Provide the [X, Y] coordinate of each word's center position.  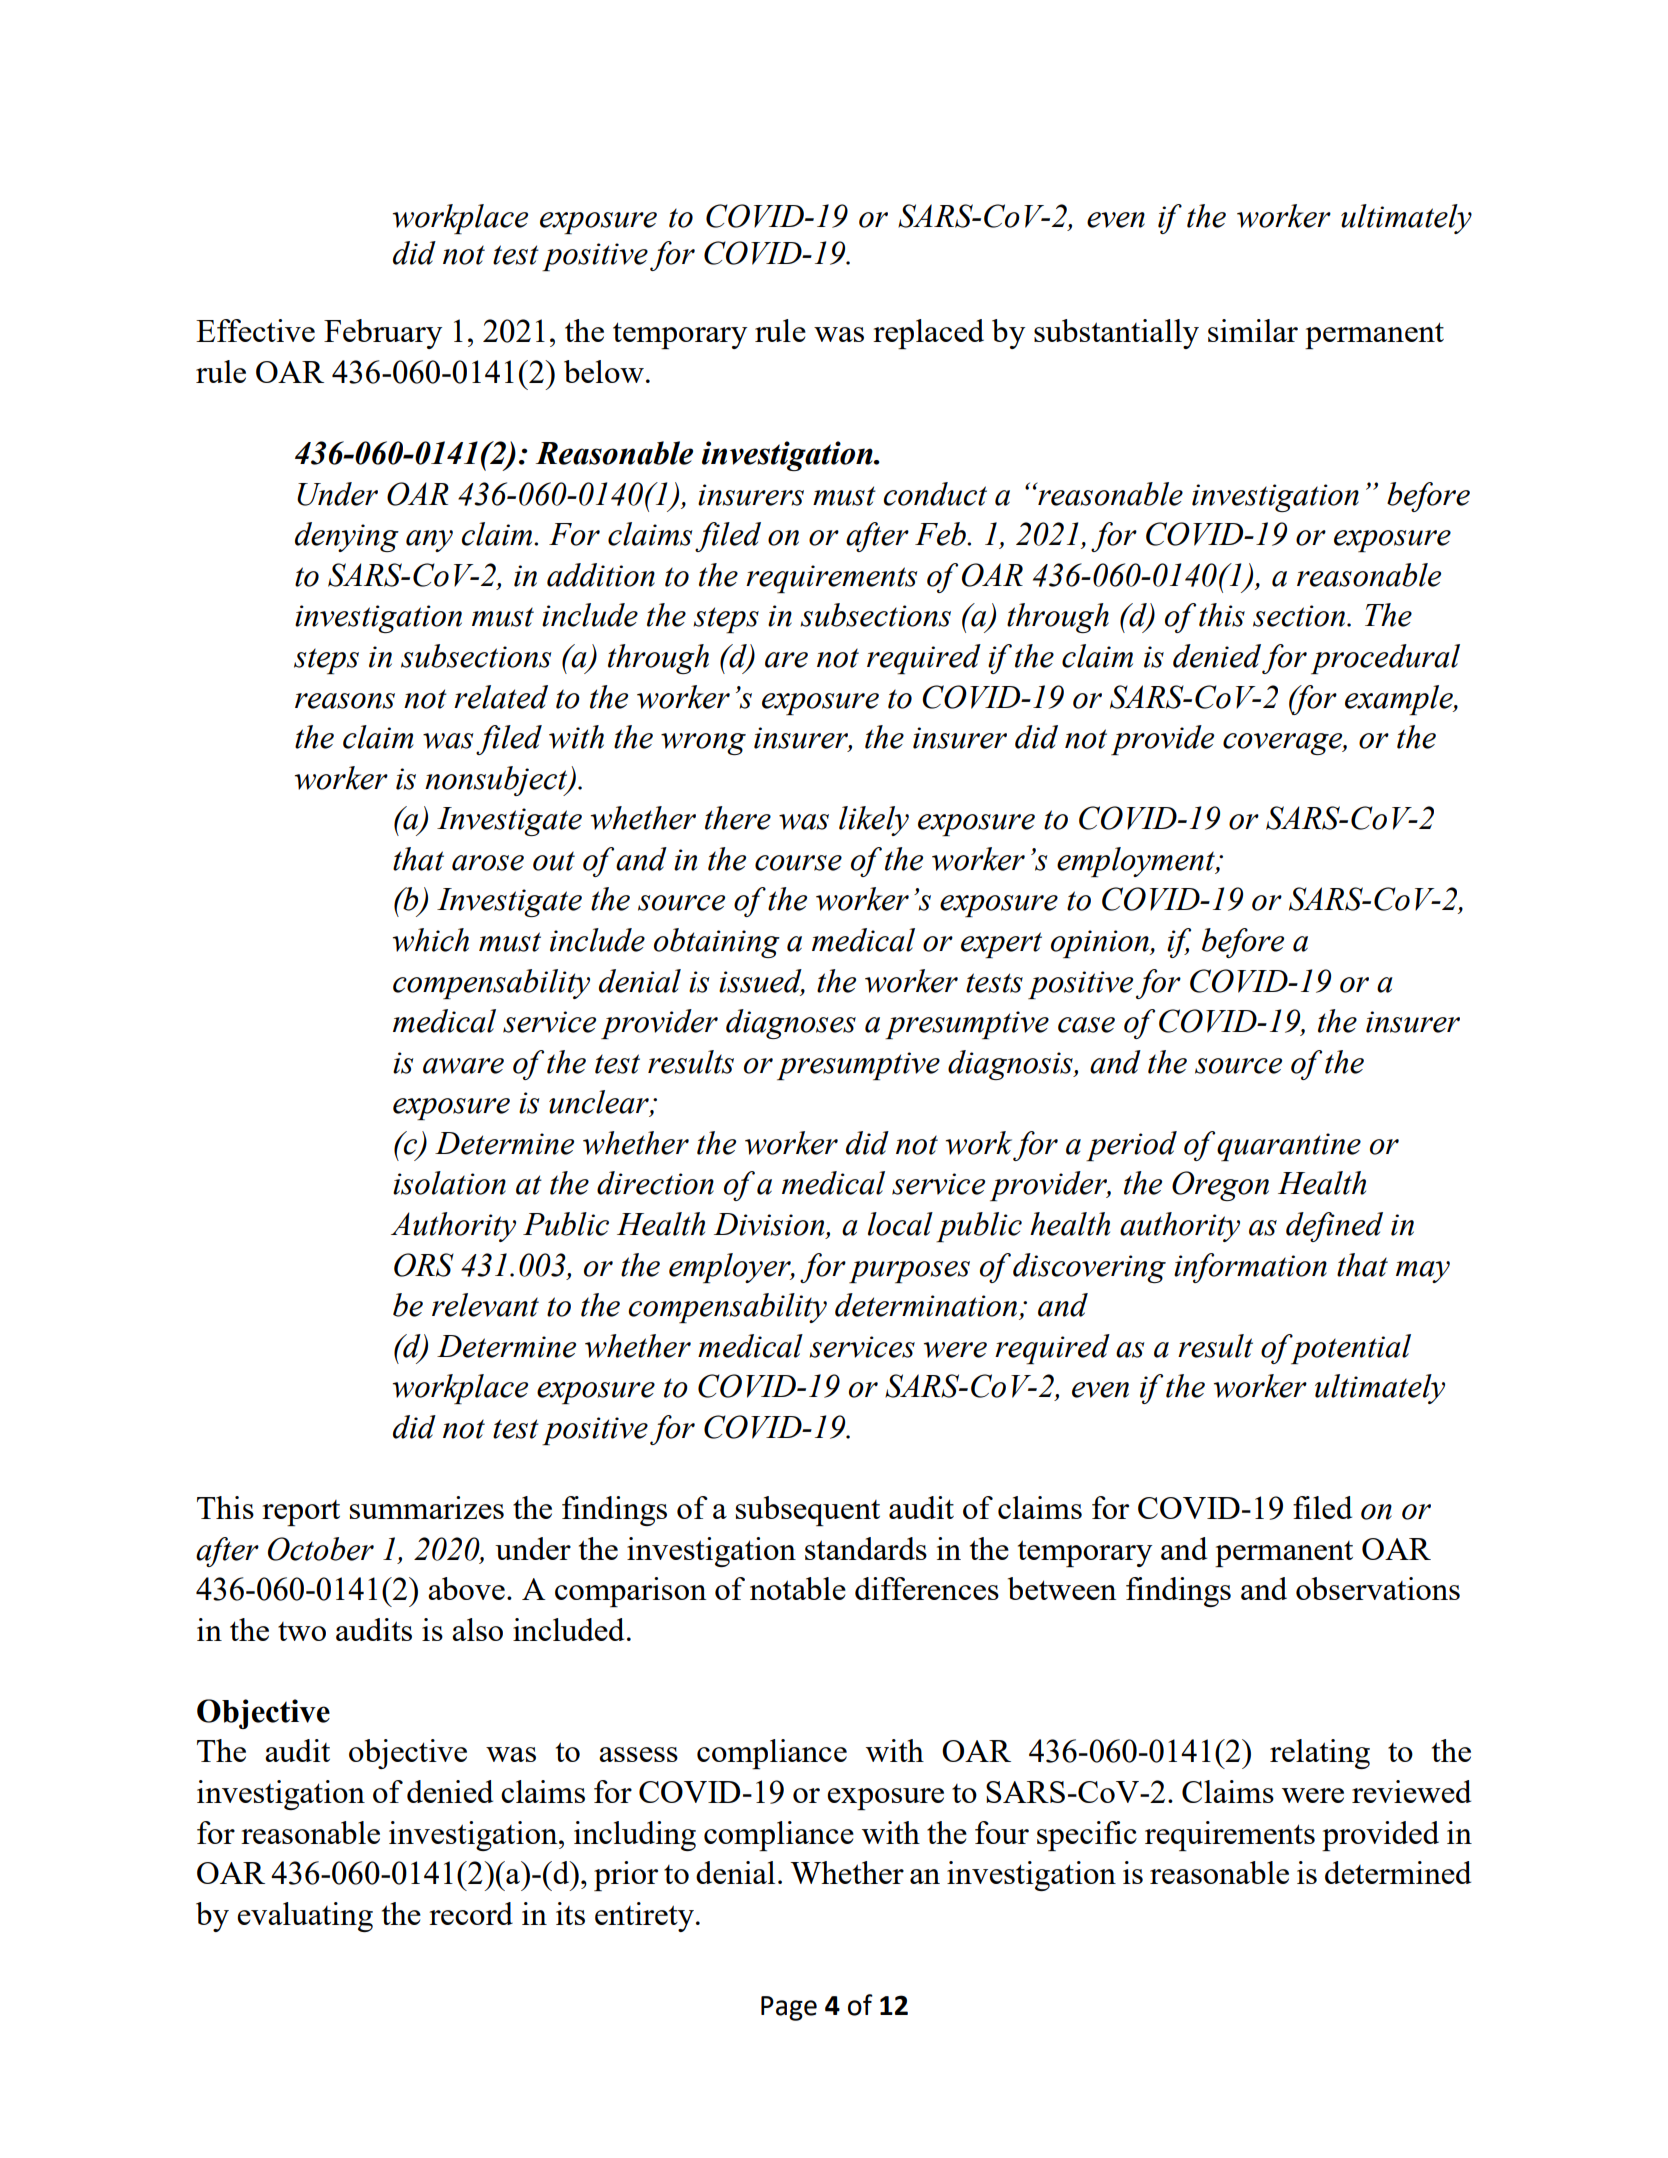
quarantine [1289, 1147]
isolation [449, 1183]
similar [1253, 330]
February [383, 334]
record [471, 1913]
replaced [928, 334]
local [900, 1224]
